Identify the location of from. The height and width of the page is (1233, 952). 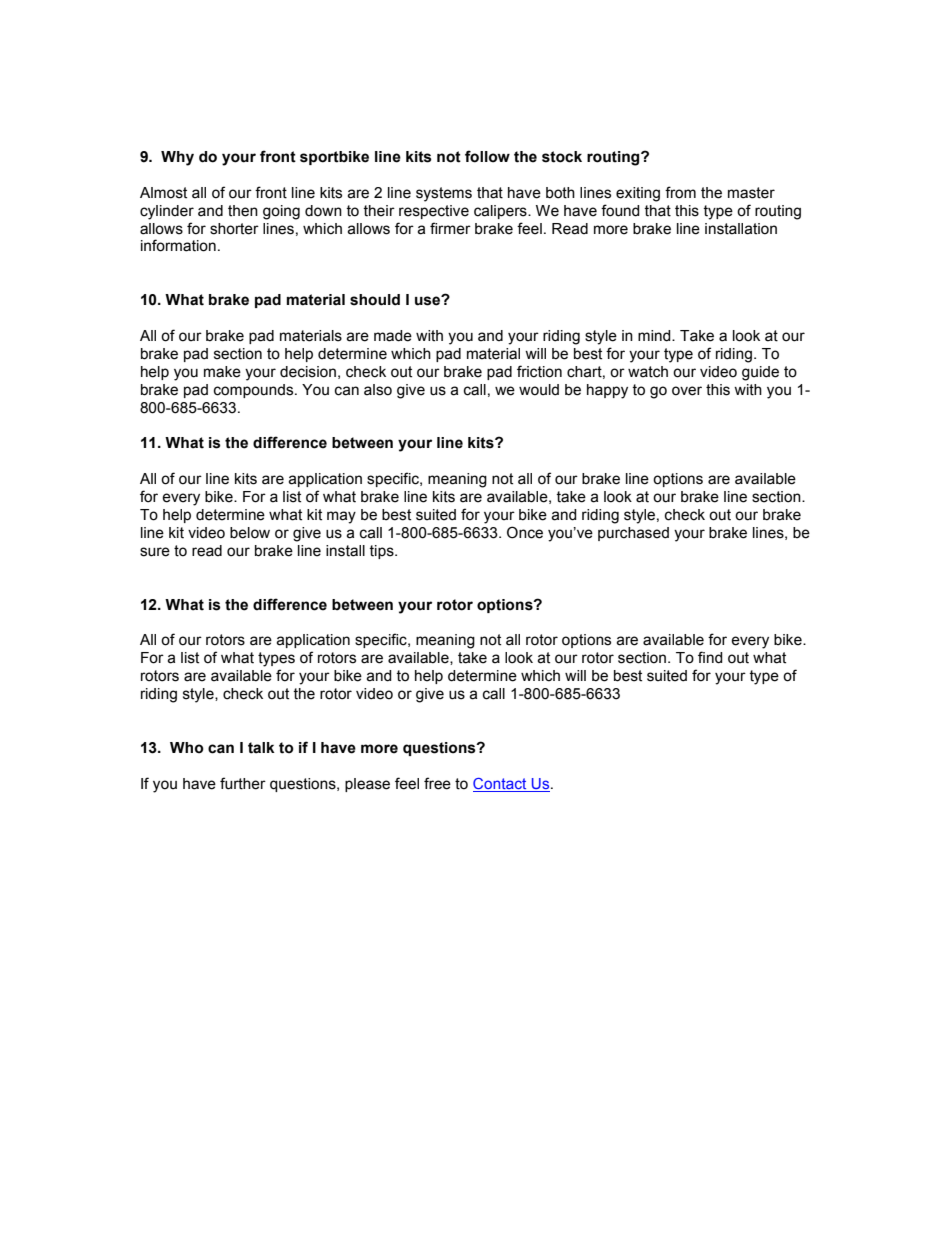
(680, 192).
